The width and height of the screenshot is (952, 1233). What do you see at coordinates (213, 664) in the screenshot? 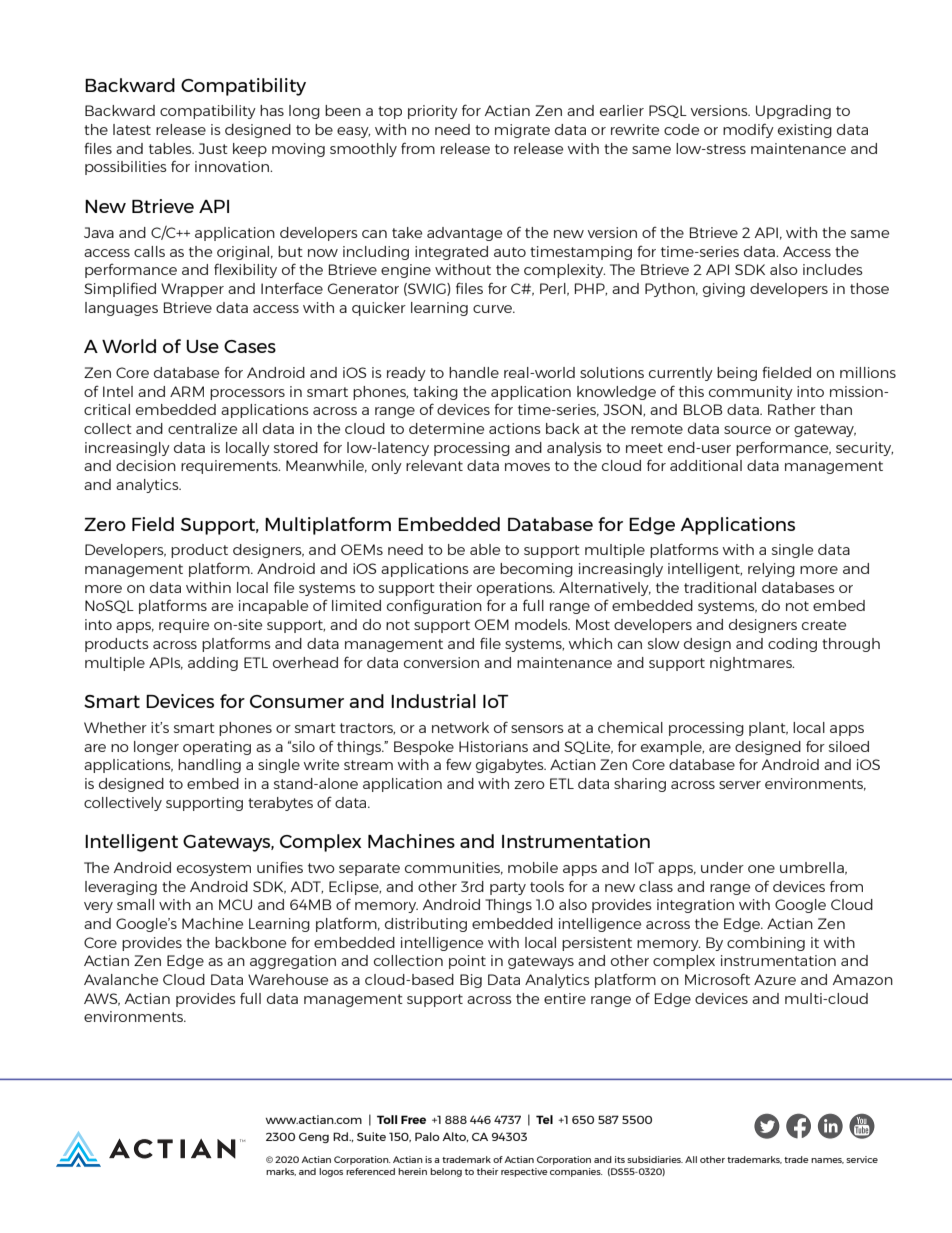
I see `adding` at bounding box center [213, 664].
